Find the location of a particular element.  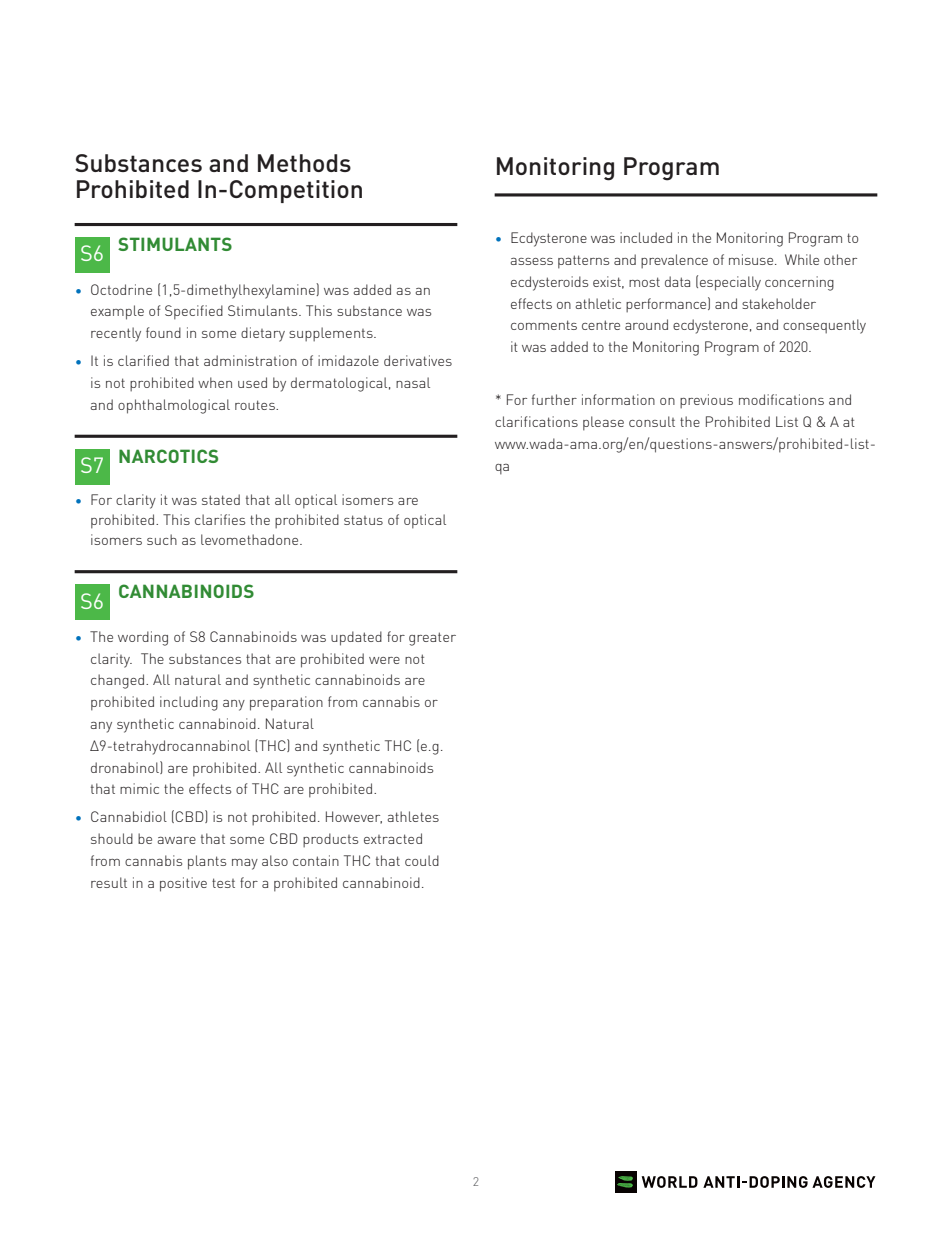

could is located at coordinates (422, 860).
